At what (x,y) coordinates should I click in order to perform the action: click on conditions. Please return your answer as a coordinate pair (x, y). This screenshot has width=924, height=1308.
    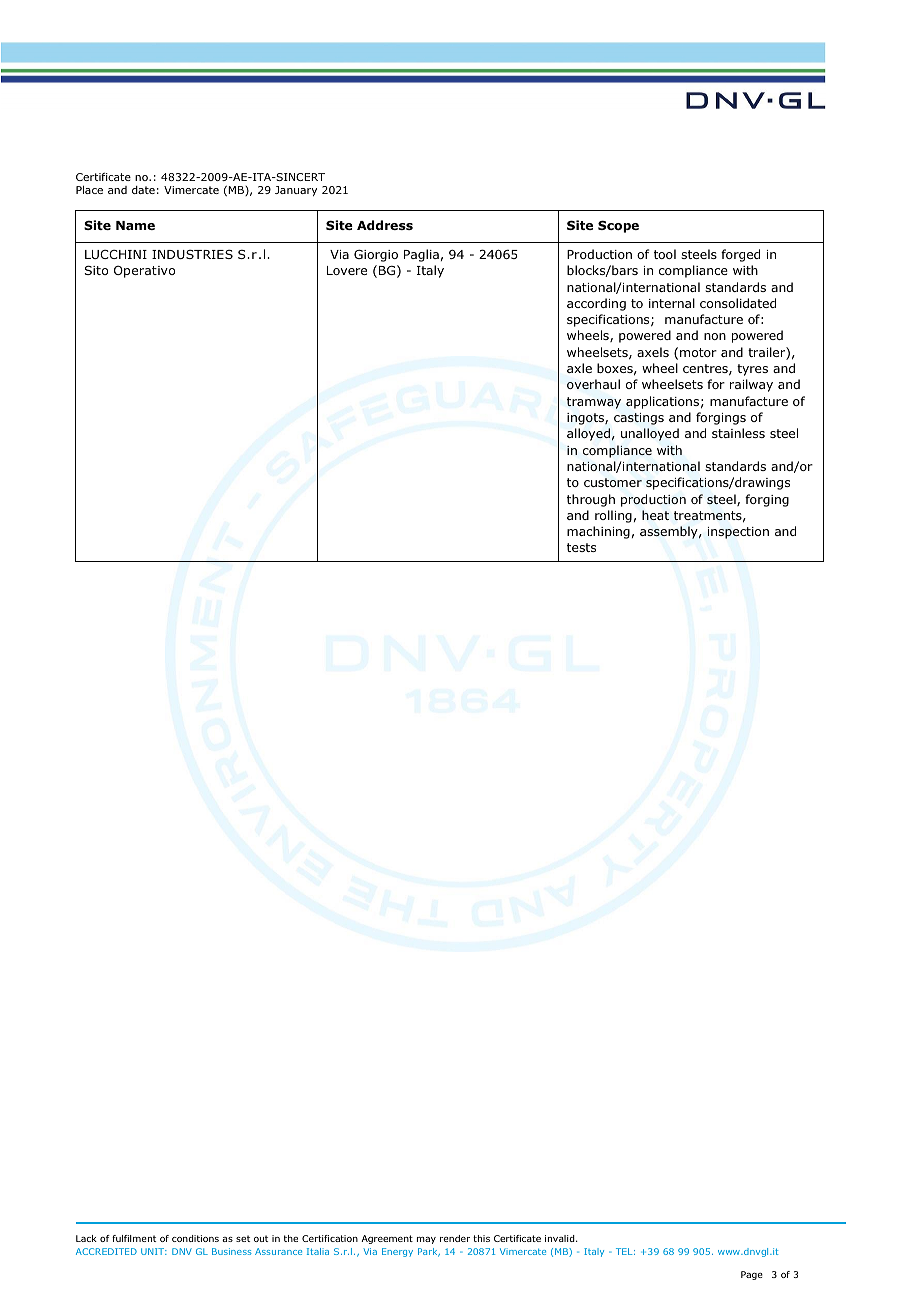
    Looking at the image, I should click on (195, 1238).
